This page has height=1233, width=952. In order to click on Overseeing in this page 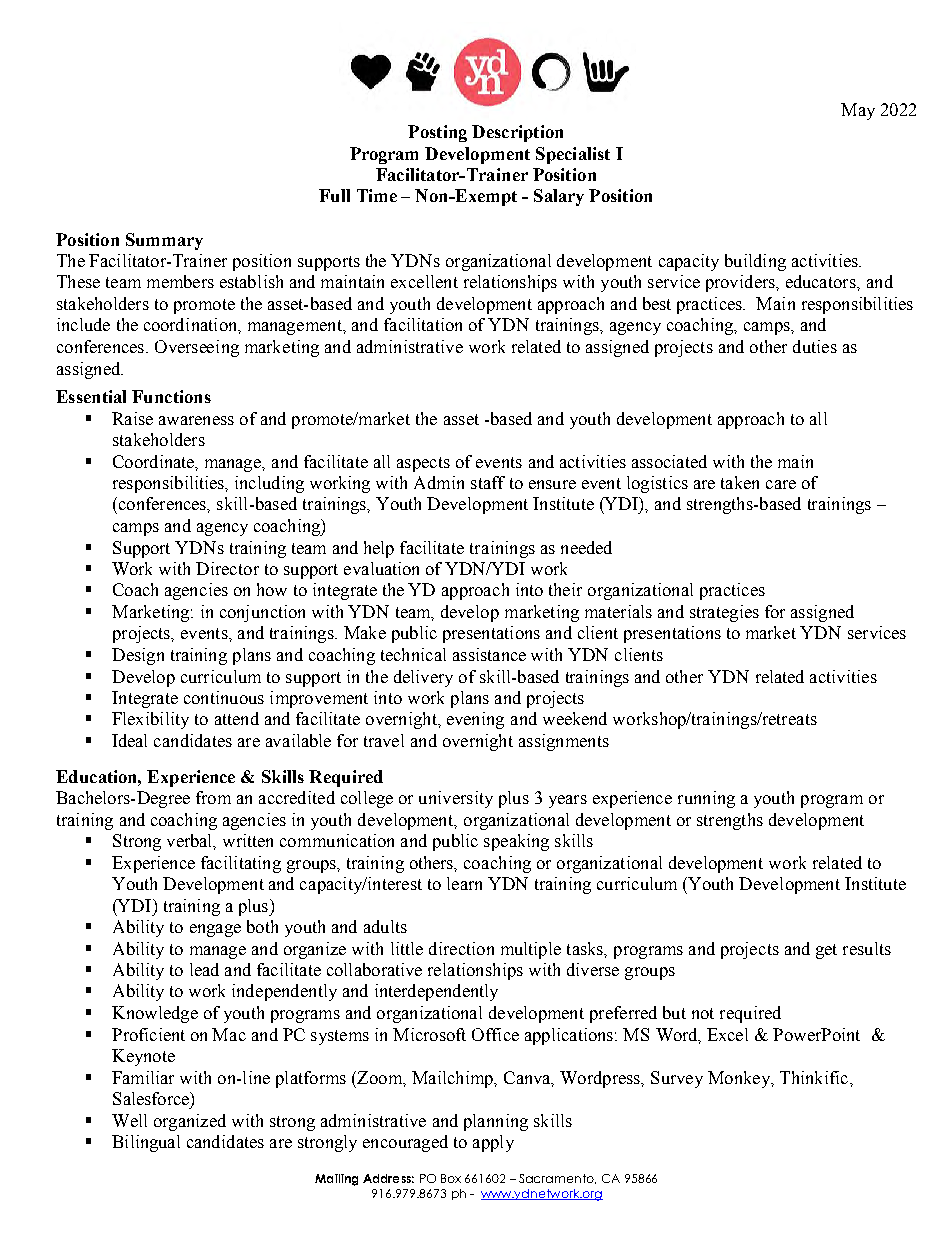, I will do `click(197, 348)`.
